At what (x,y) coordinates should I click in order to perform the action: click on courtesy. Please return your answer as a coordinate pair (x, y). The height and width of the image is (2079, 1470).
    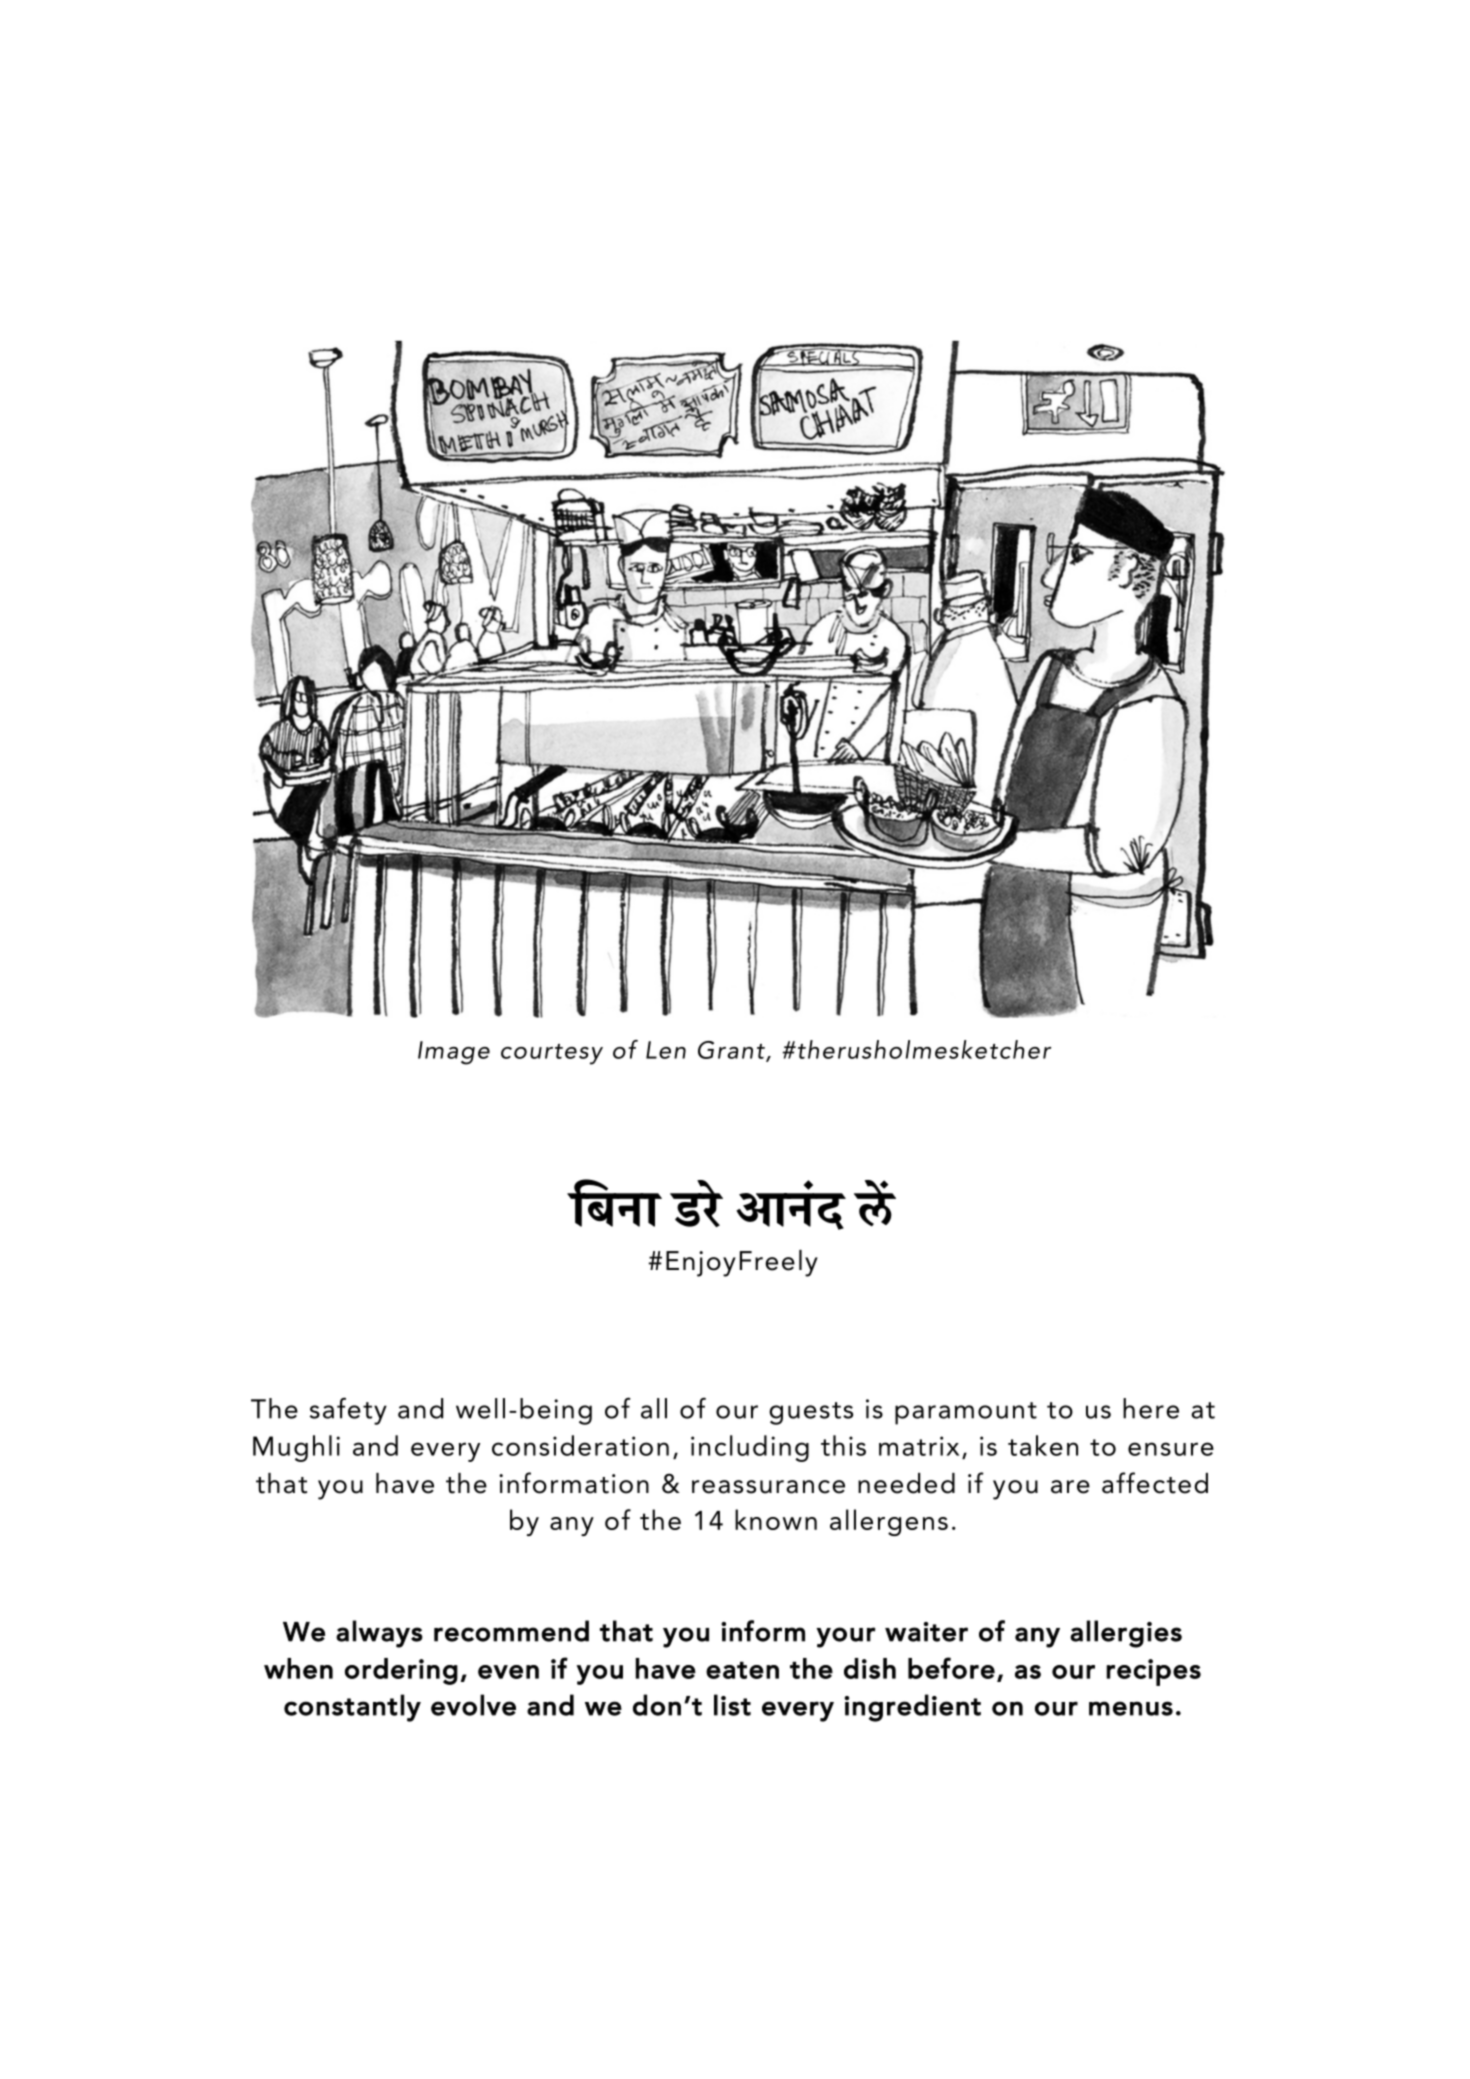
    Looking at the image, I should click on (552, 1054).
